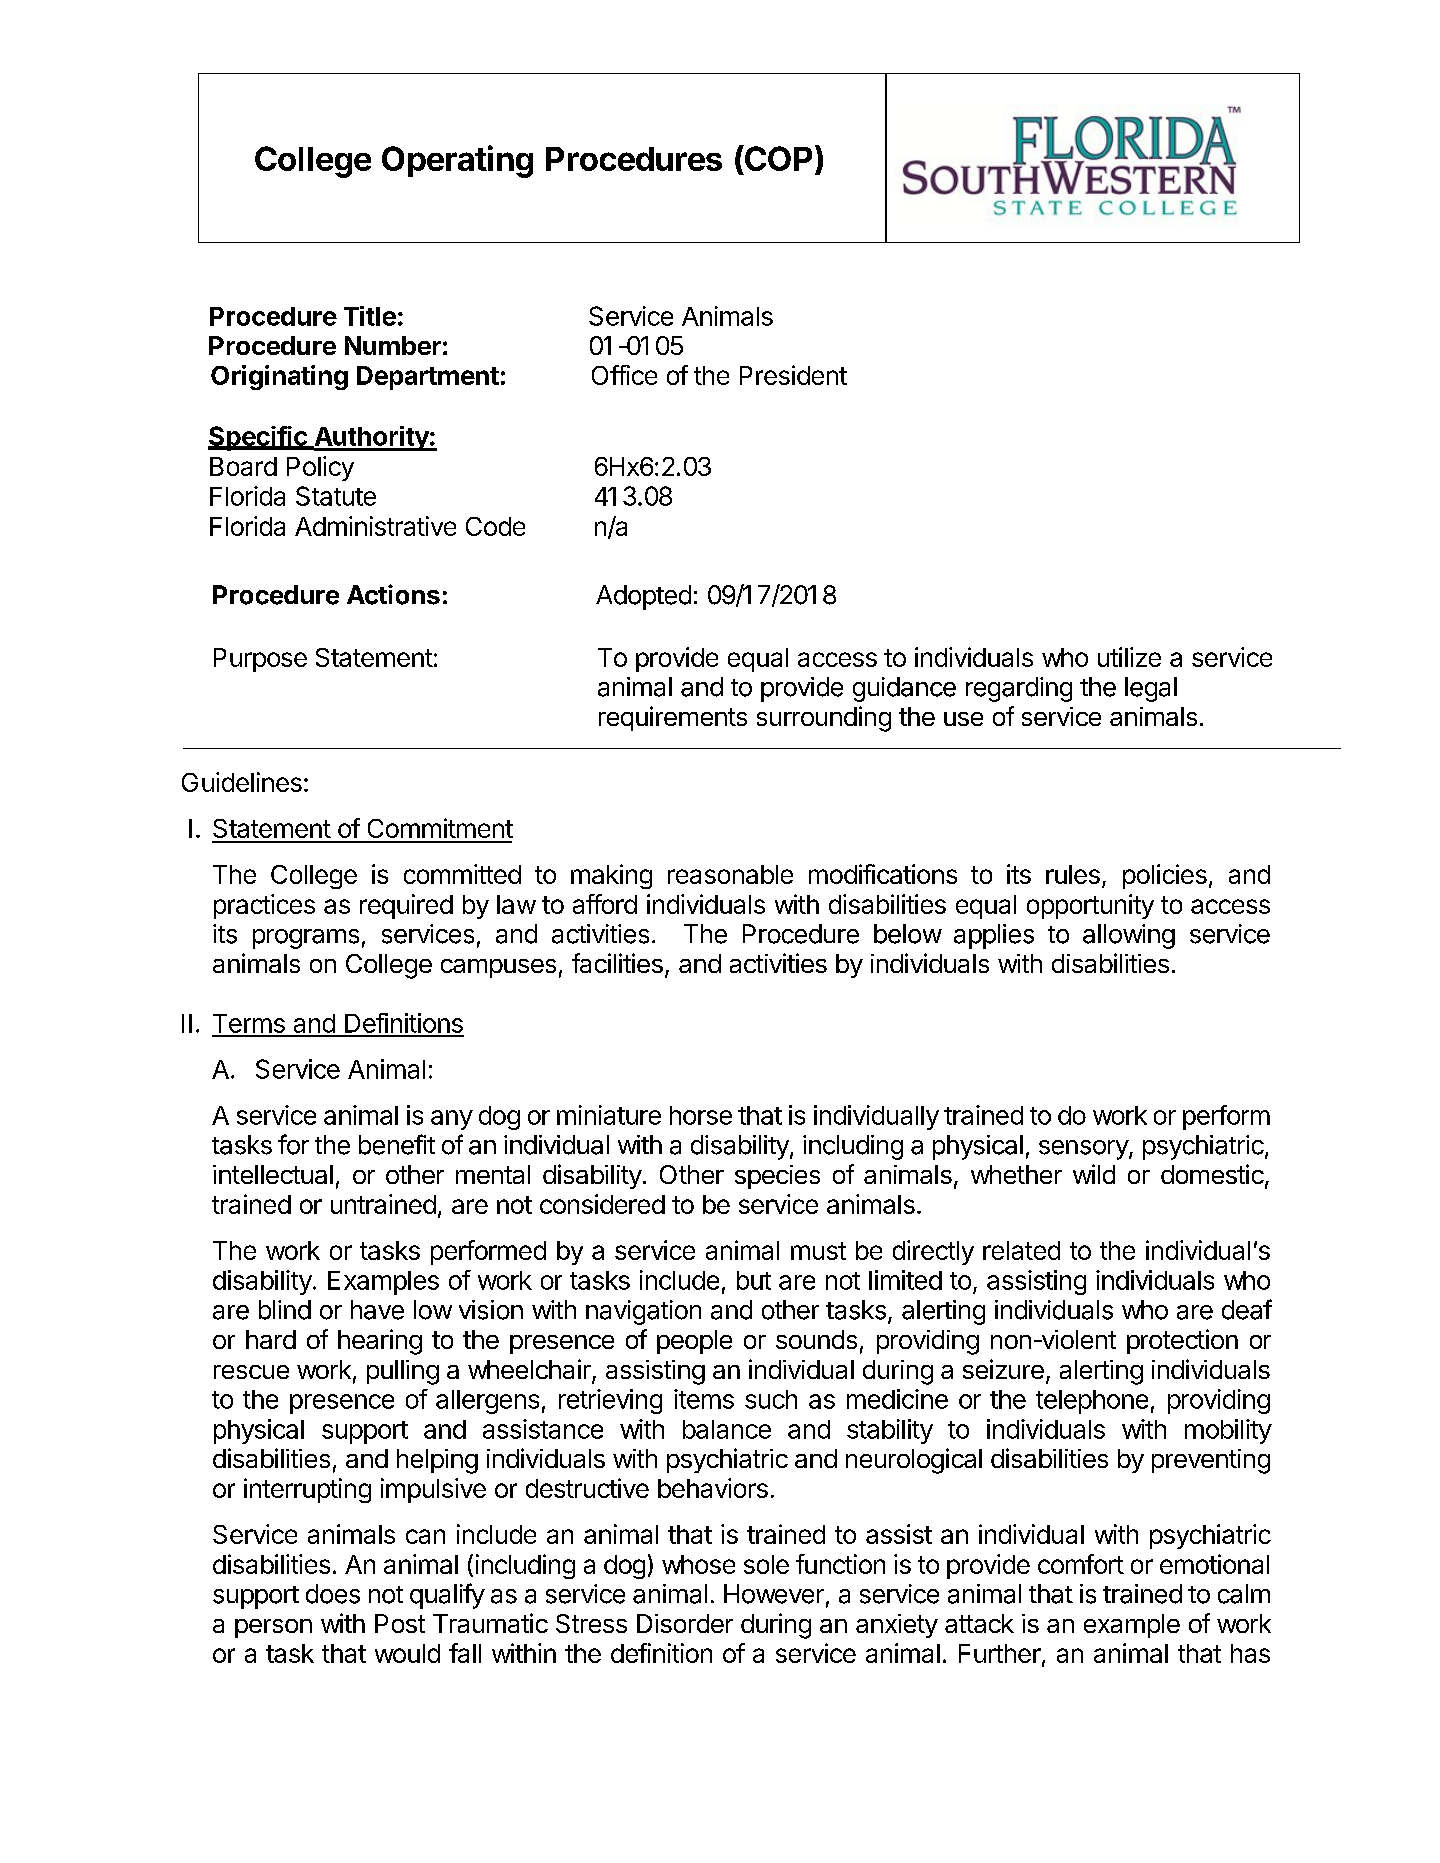  What do you see at coordinates (375, 526) in the document?
I see `Administrative` at bounding box center [375, 526].
